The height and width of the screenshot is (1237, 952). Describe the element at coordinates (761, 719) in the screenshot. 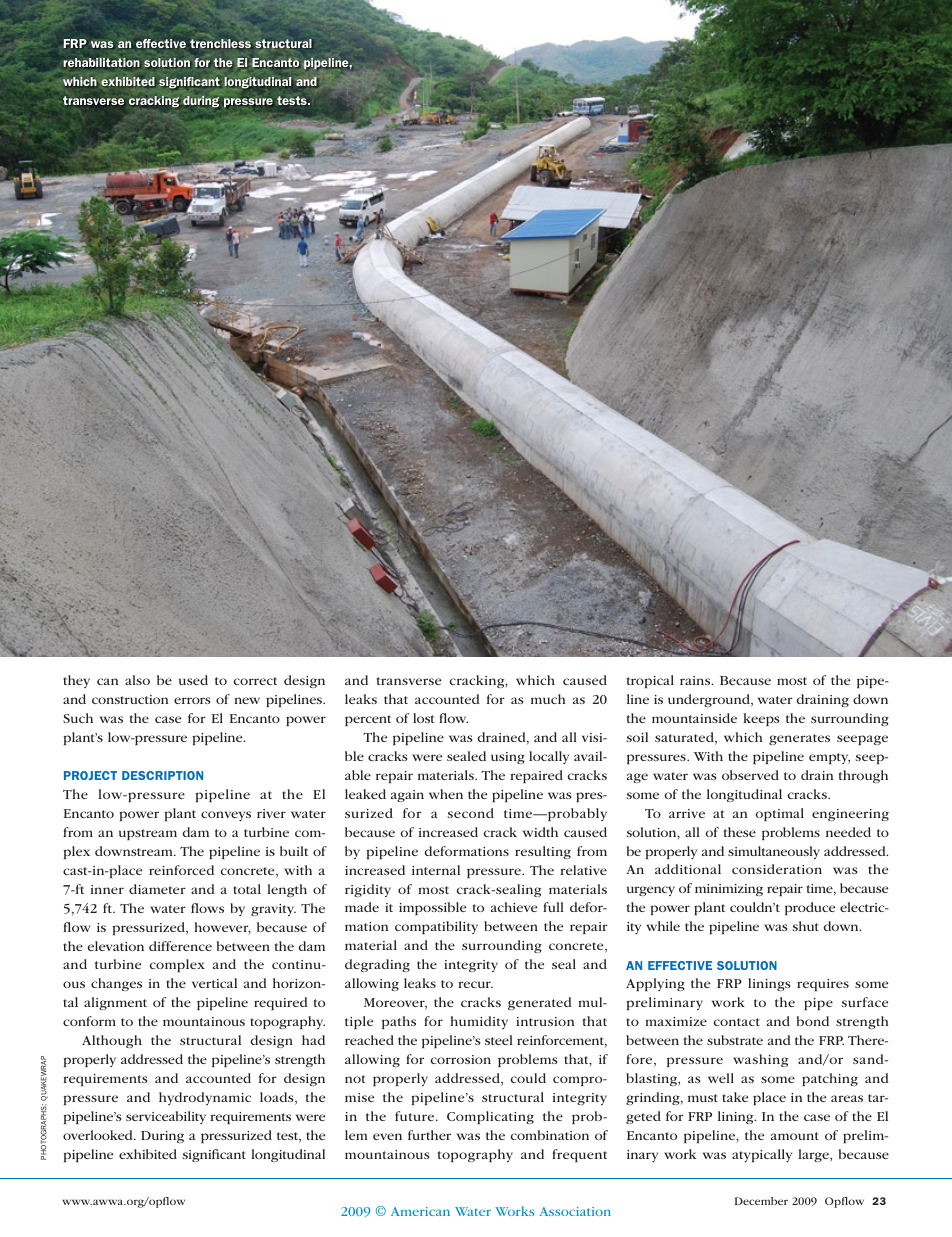

I see `keeps` at that location.
